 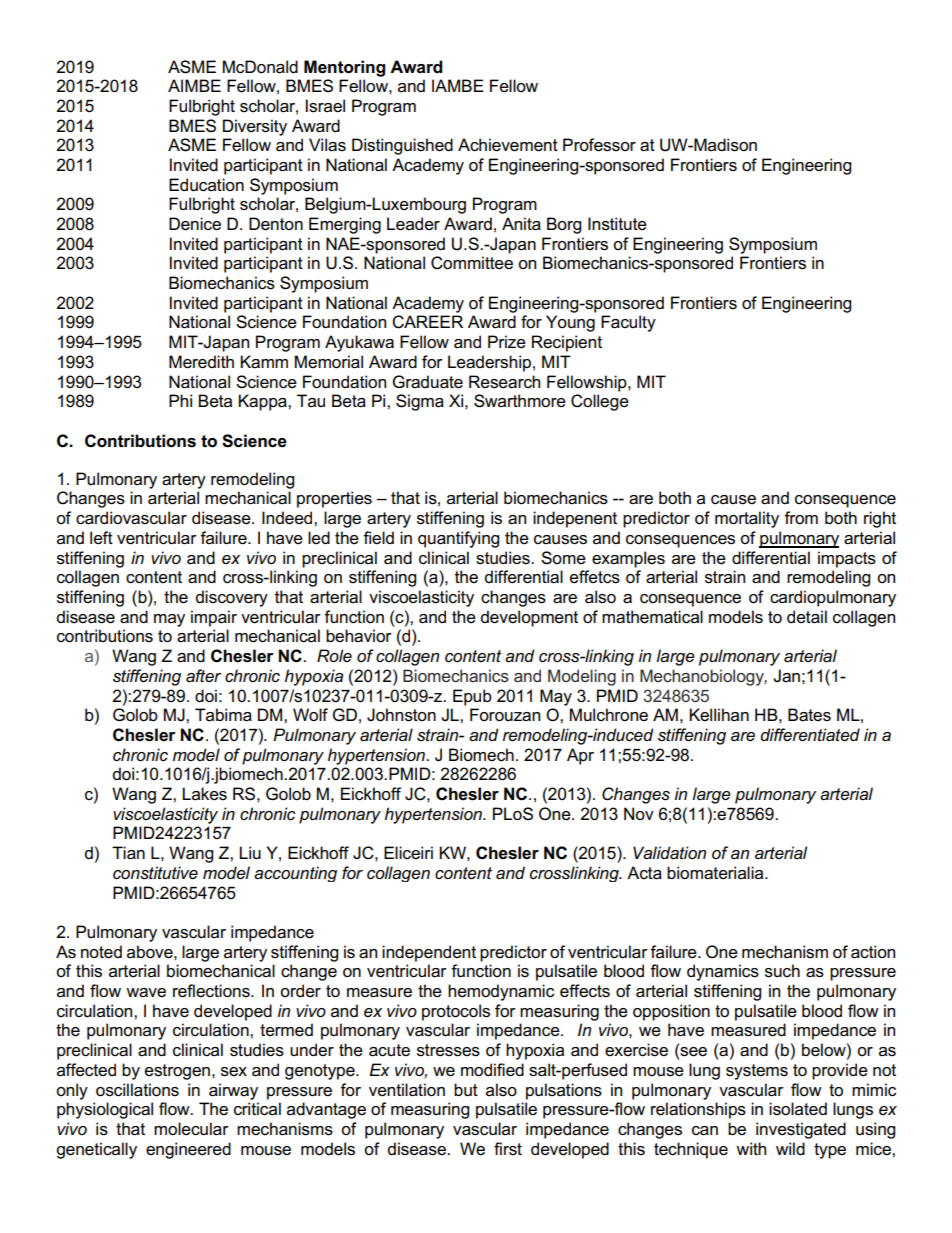 What do you see at coordinates (807, 617) in the screenshot?
I see `detail` at bounding box center [807, 617].
